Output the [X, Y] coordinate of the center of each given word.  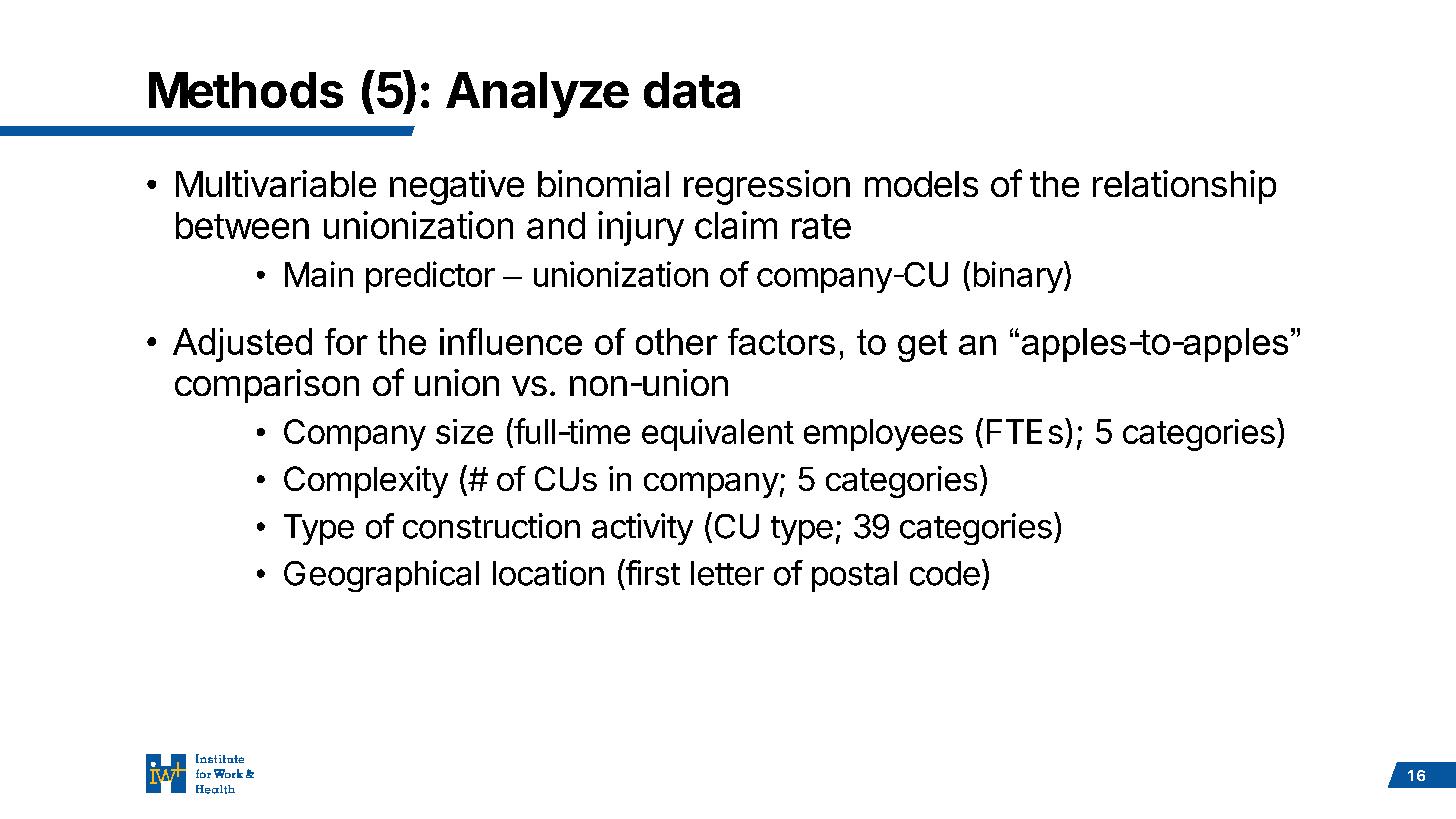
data [692, 90]
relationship [1184, 187]
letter [727, 573]
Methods [246, 90]
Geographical [381, 576]
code [945, 573]
